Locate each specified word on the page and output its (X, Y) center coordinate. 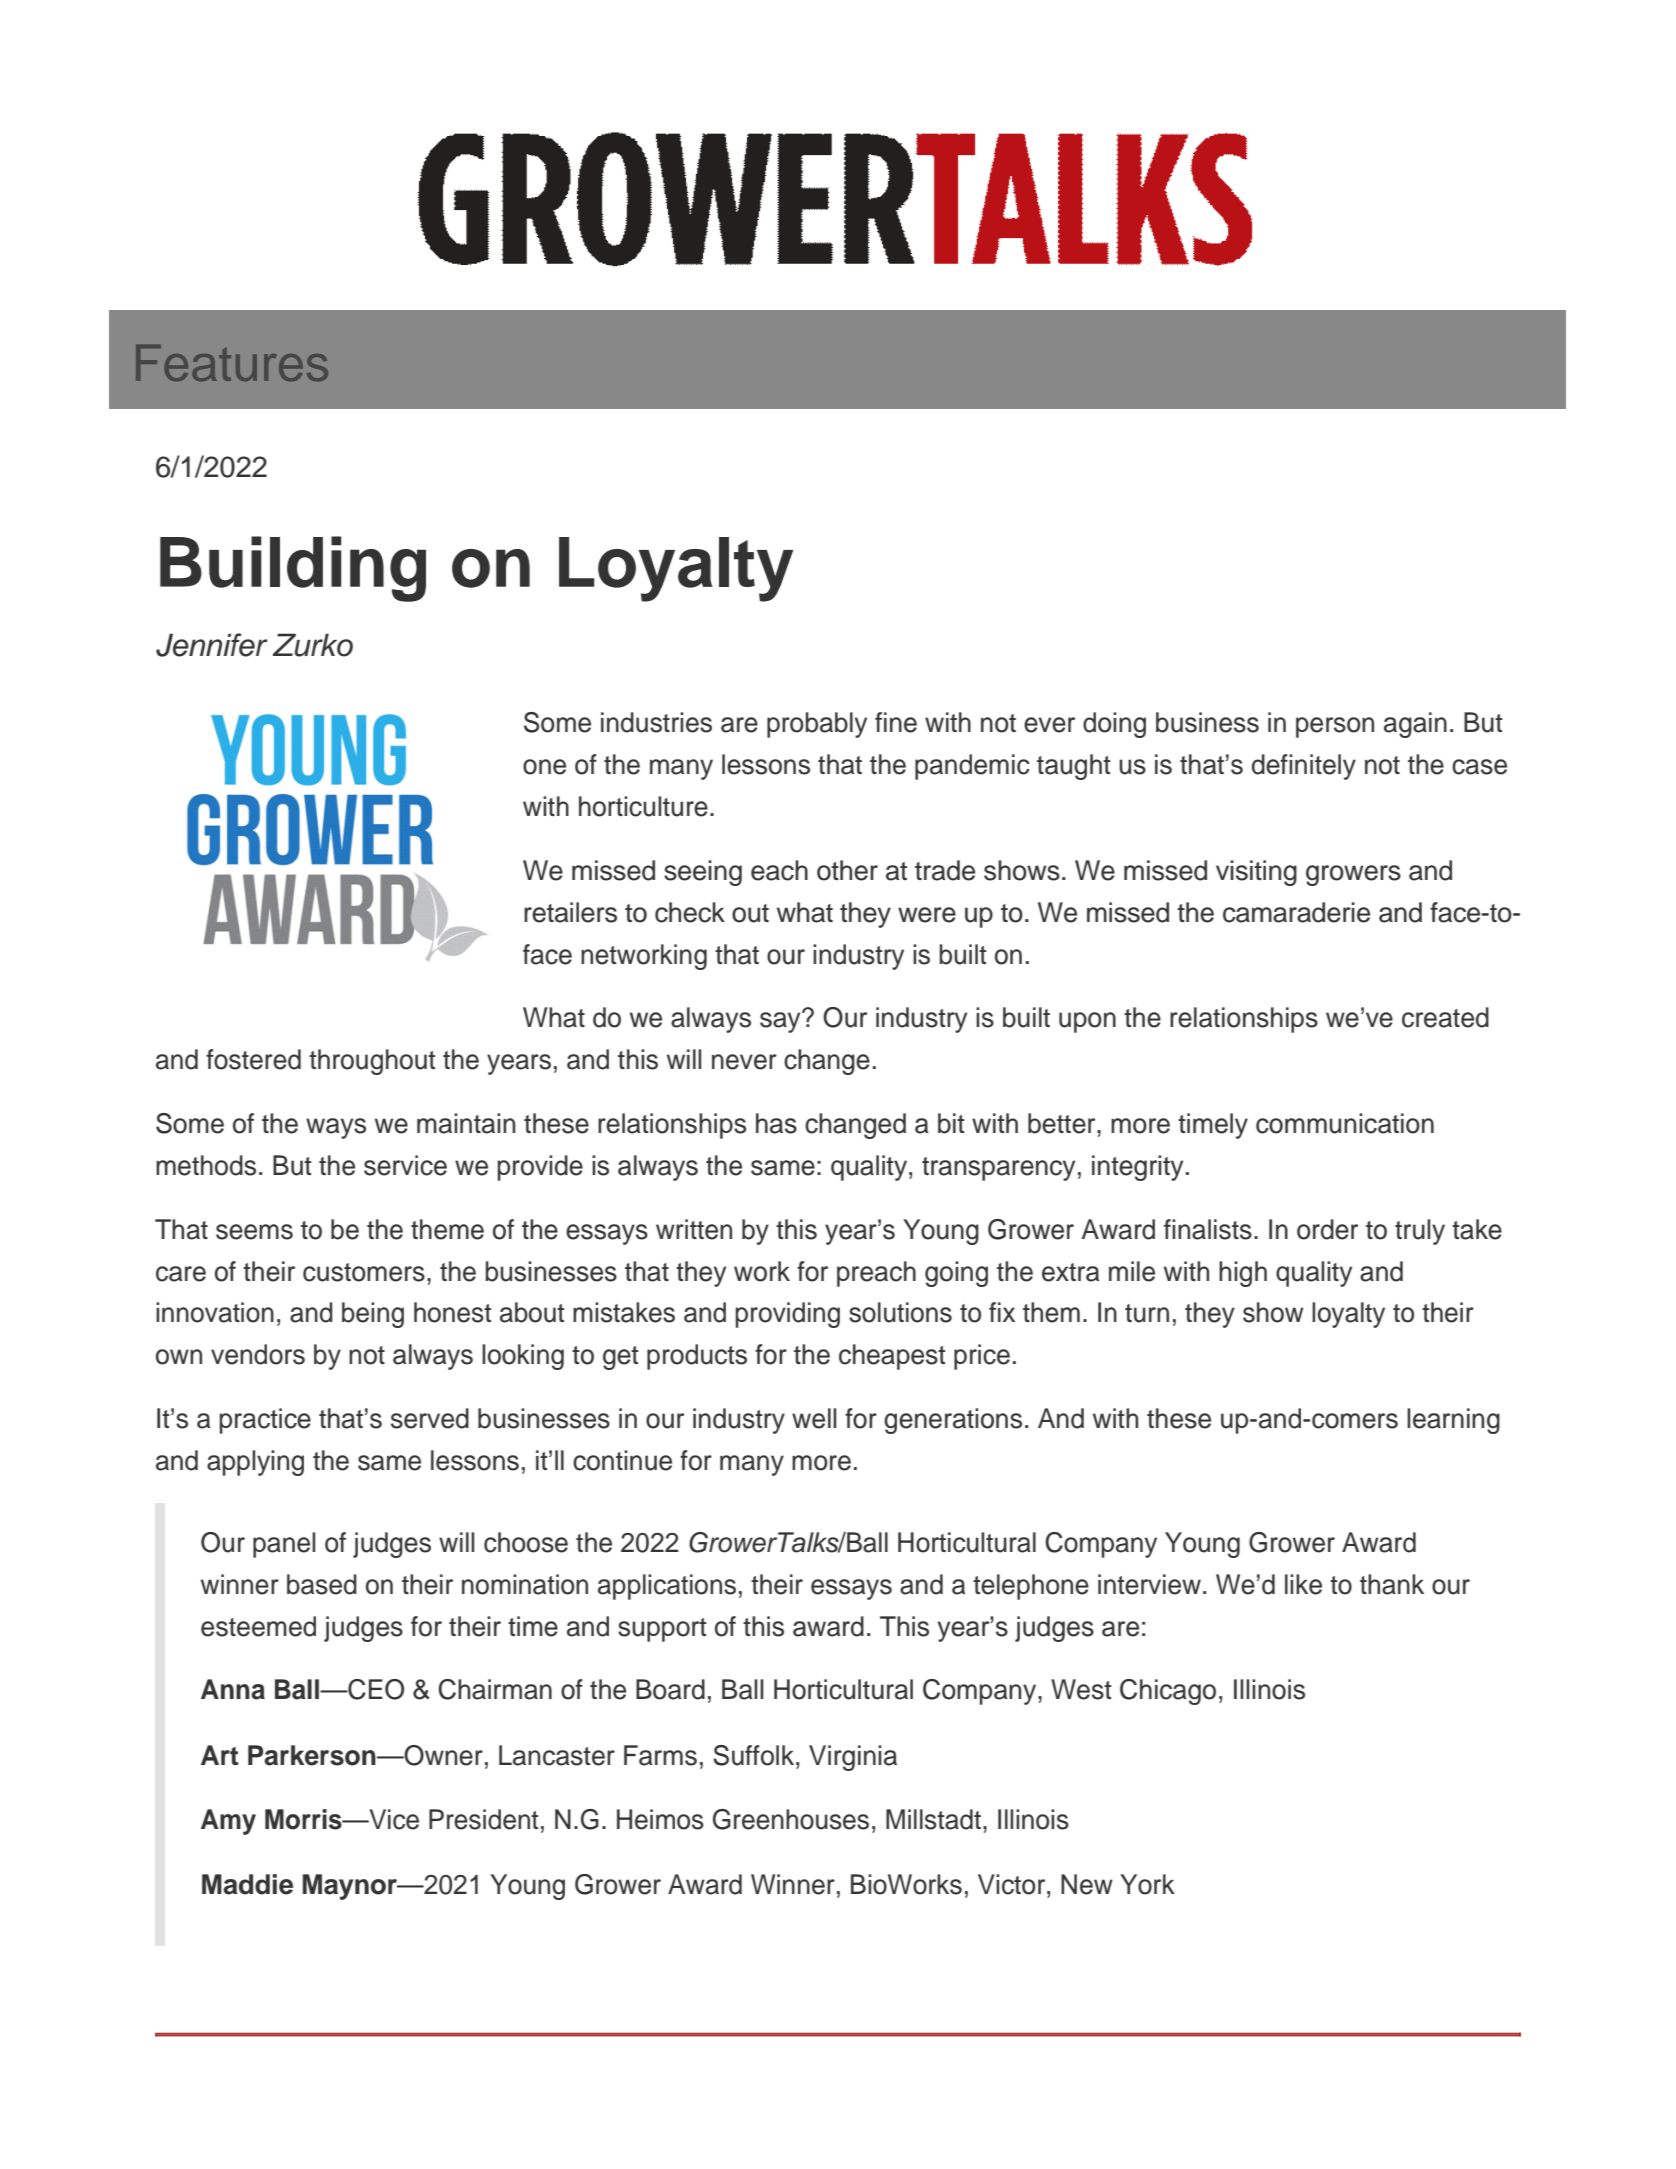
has (776, 1123)
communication (1345, 1123)
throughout (372, 1062)
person (1335, 727)
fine (896, 722)
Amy (228, 1822)
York (1147, 1884)
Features (232, 362)
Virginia (853, 1758)
